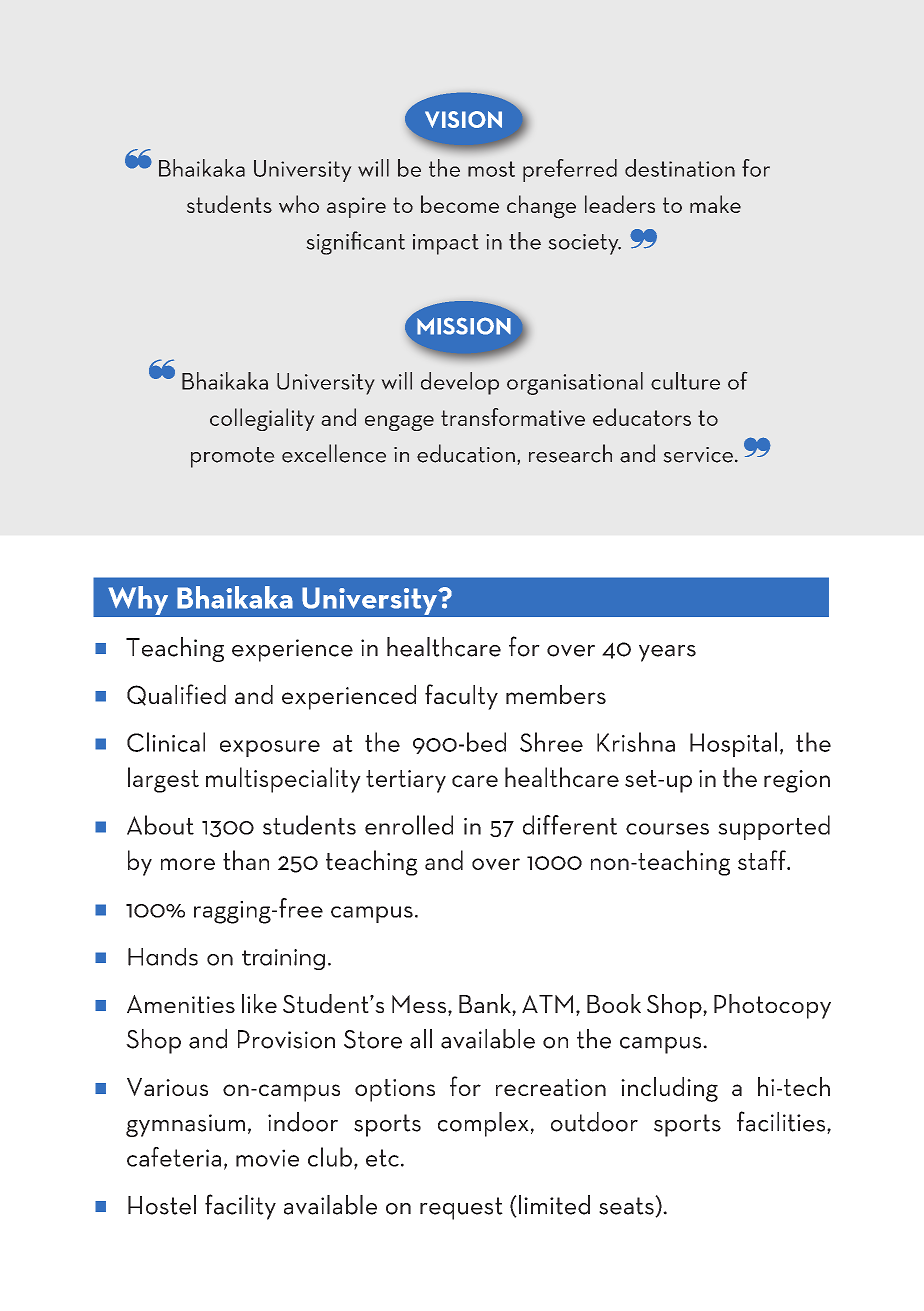 This screenshot has height=1311, width=924. Describe the element at coordinates (486, 1005) in the screenshot. I see `Bank` at that location.
